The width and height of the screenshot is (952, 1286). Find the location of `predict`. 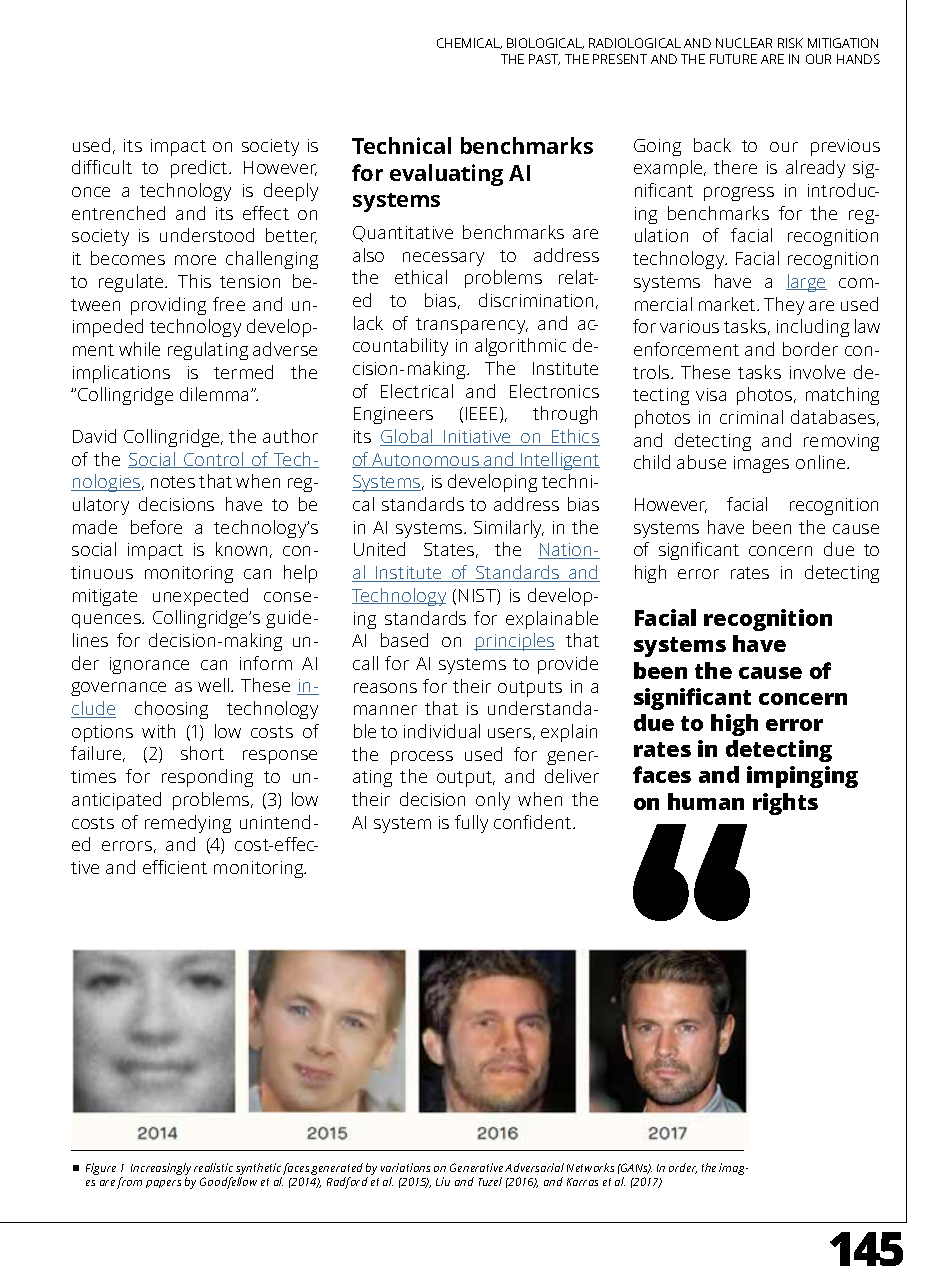

predict is located at coordinates (200, 169).
